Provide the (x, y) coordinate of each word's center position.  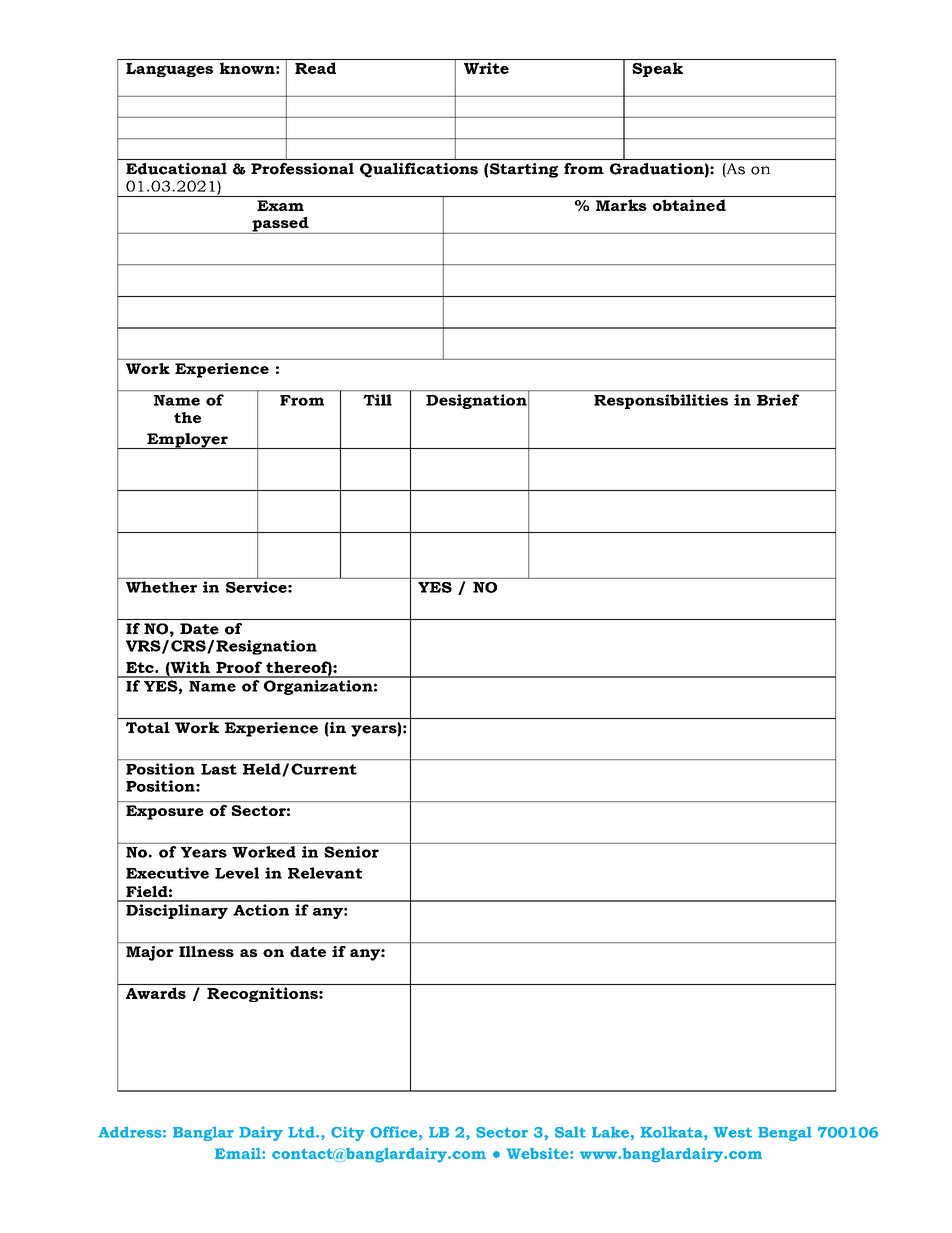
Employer (187, 441)
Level (237, 873)
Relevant (325, 873)
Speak (657, 69)
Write (486, 68)
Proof (239, 667)
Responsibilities (661, 401)
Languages (169, 70)
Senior (351, 852)
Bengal (785, 1133)
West (732, 1132)
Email (239, 1153)
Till (377, 400)
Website (539, 1153)
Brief (778, 400)
